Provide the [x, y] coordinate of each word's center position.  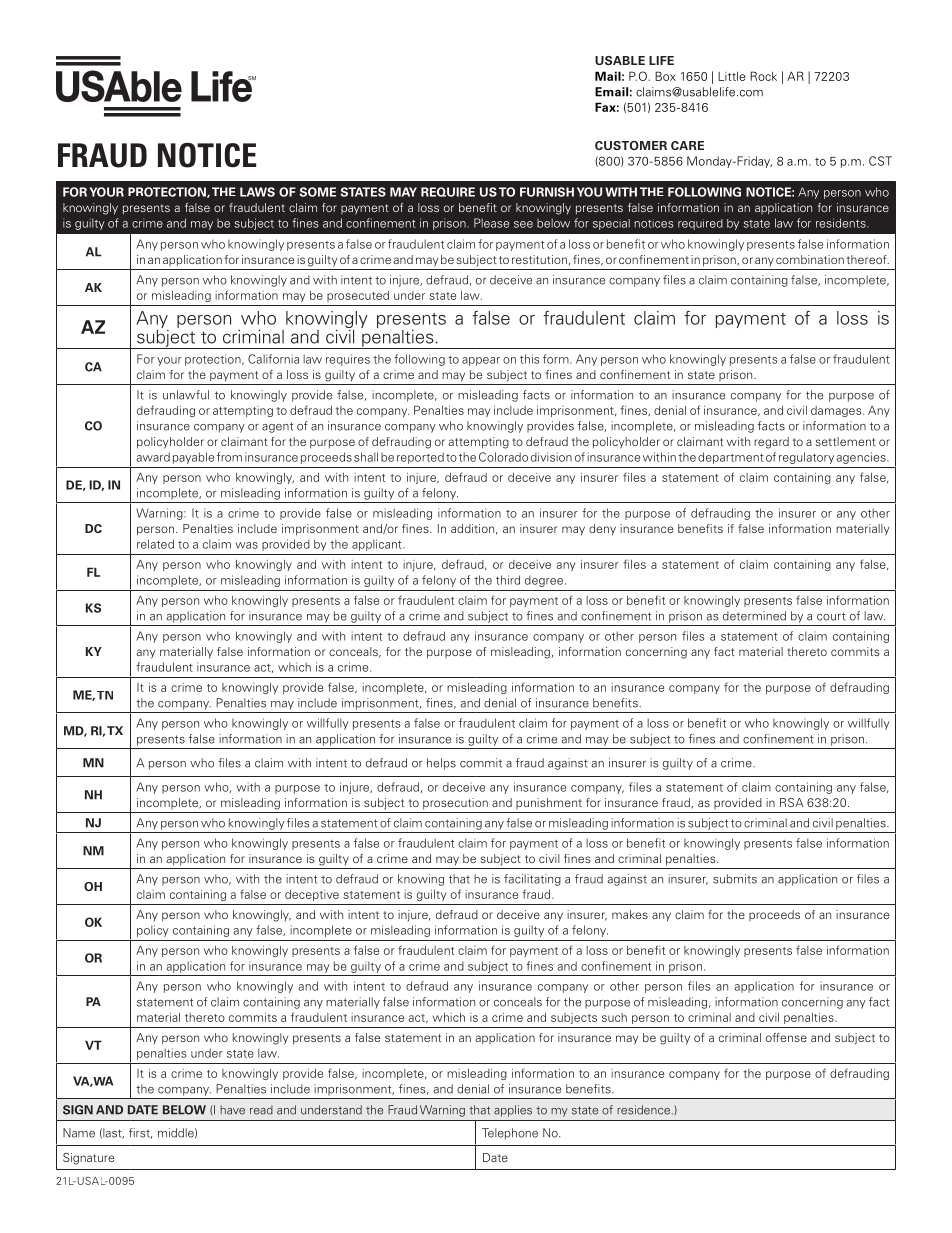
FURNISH [547, 192]
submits [735, 879]
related [155, 544]
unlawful [186, 395]
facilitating [532, 880]
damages [837, 411]
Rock [763, 76]
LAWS [257, 192]
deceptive [312, 895]
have [232, 1110]
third [508, 580]
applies [513, 1111]
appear [481, 361]
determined [754, 616]
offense [786, 1037]
